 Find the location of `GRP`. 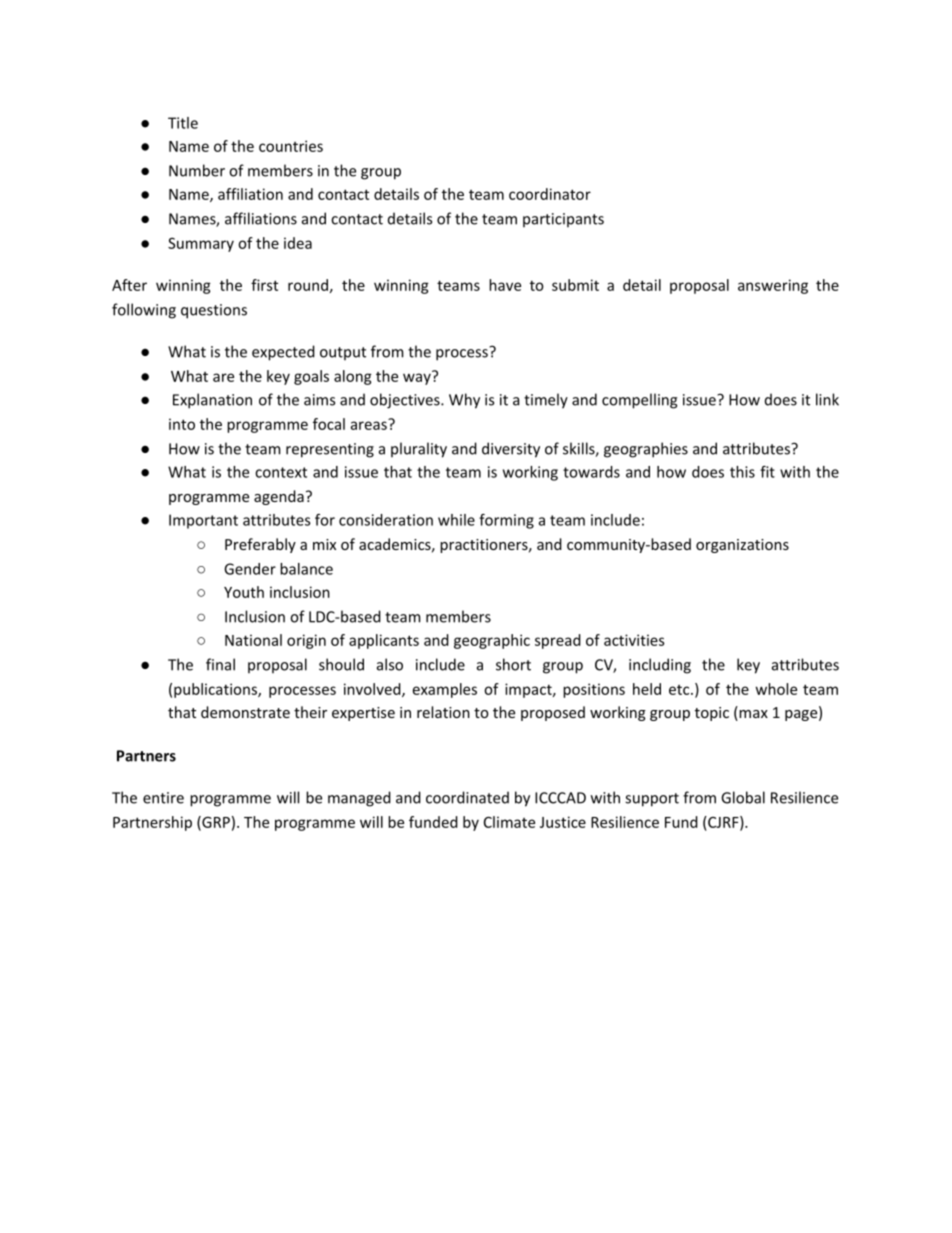

GRP is located at coordinates (215, 823).
